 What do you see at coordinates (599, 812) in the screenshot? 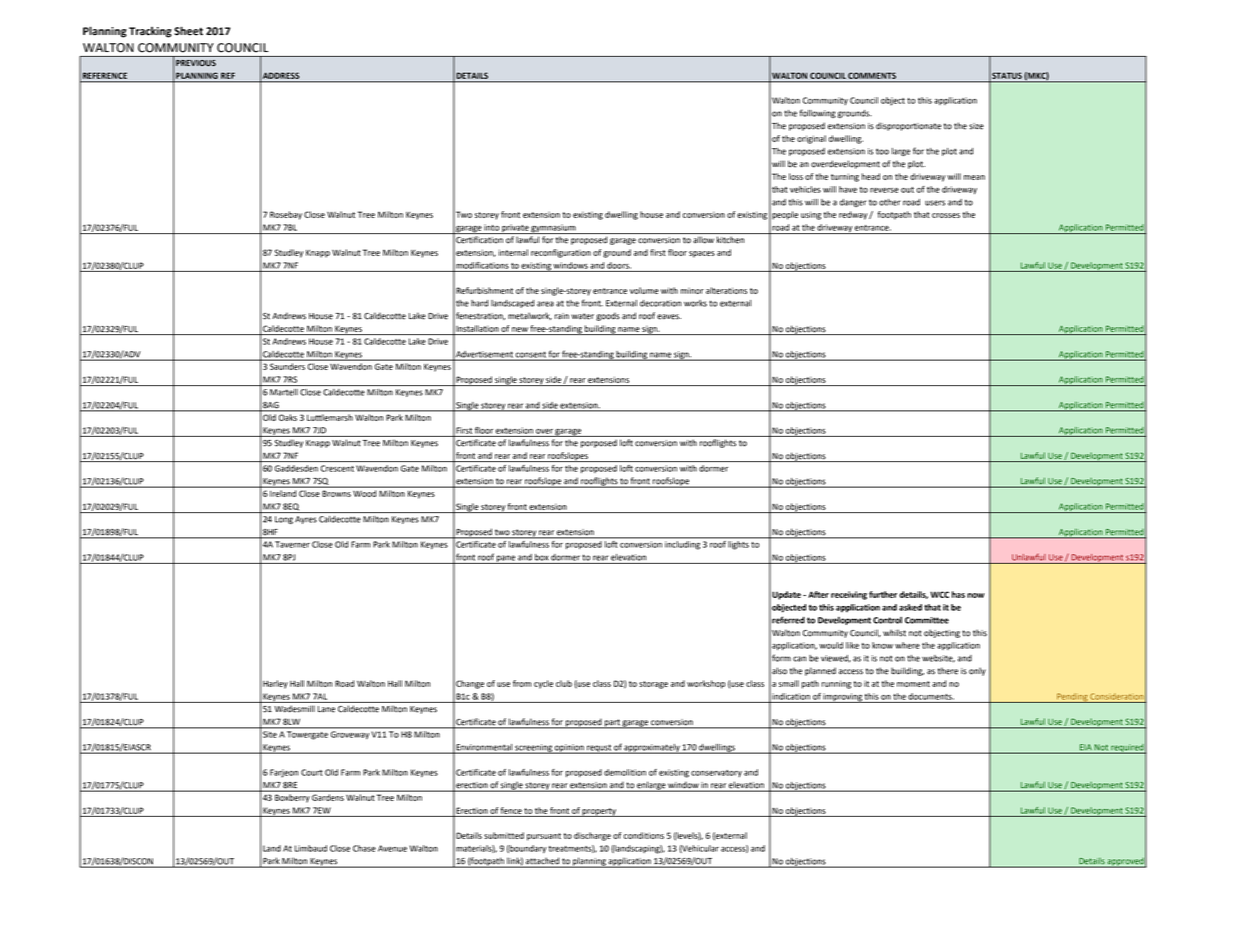
I see `property` at bounding box center [599, 812].
